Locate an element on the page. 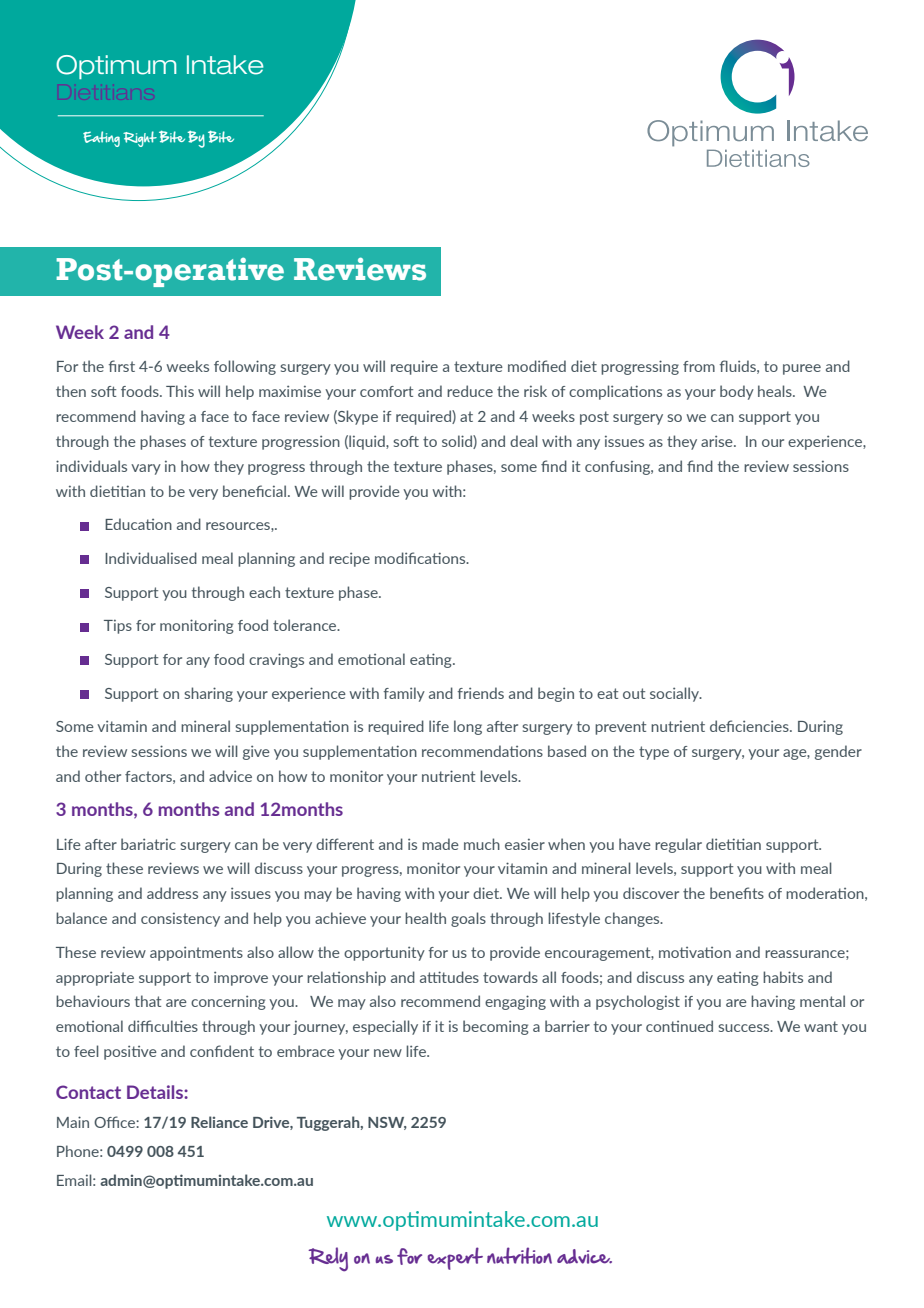 This image has height=1308, width=924. regular is located at coordinates (678, 845).
